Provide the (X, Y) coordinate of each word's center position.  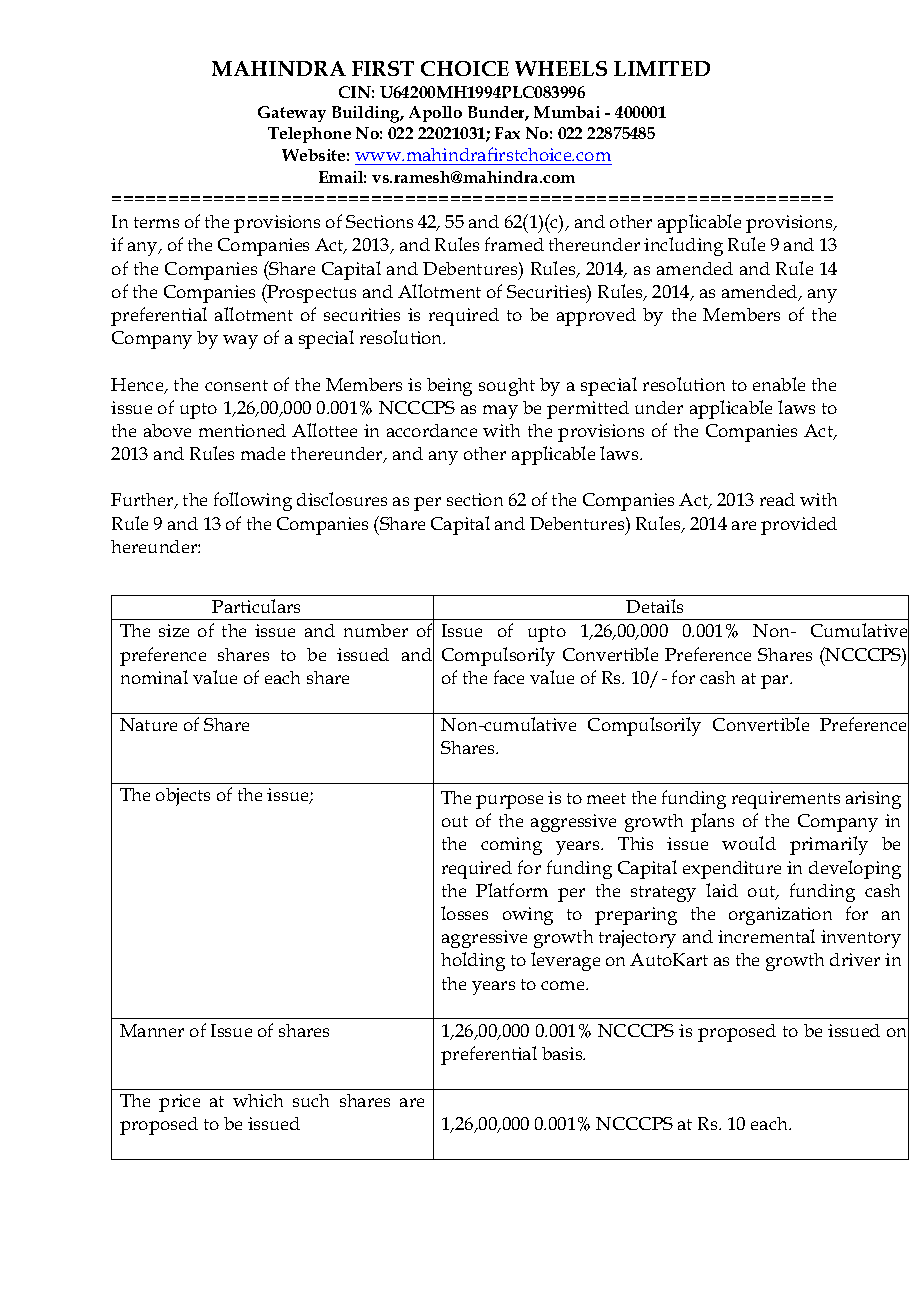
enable (779, 384)
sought (507, 387)
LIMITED (662, 68)
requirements (786, 800)
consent (236, 385)
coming (511, 846)
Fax (507, 133)
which (258, 1100)
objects (183, 797)
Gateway (292, 114)
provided (799, 526)
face (509, 677)
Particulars (256, 606)
